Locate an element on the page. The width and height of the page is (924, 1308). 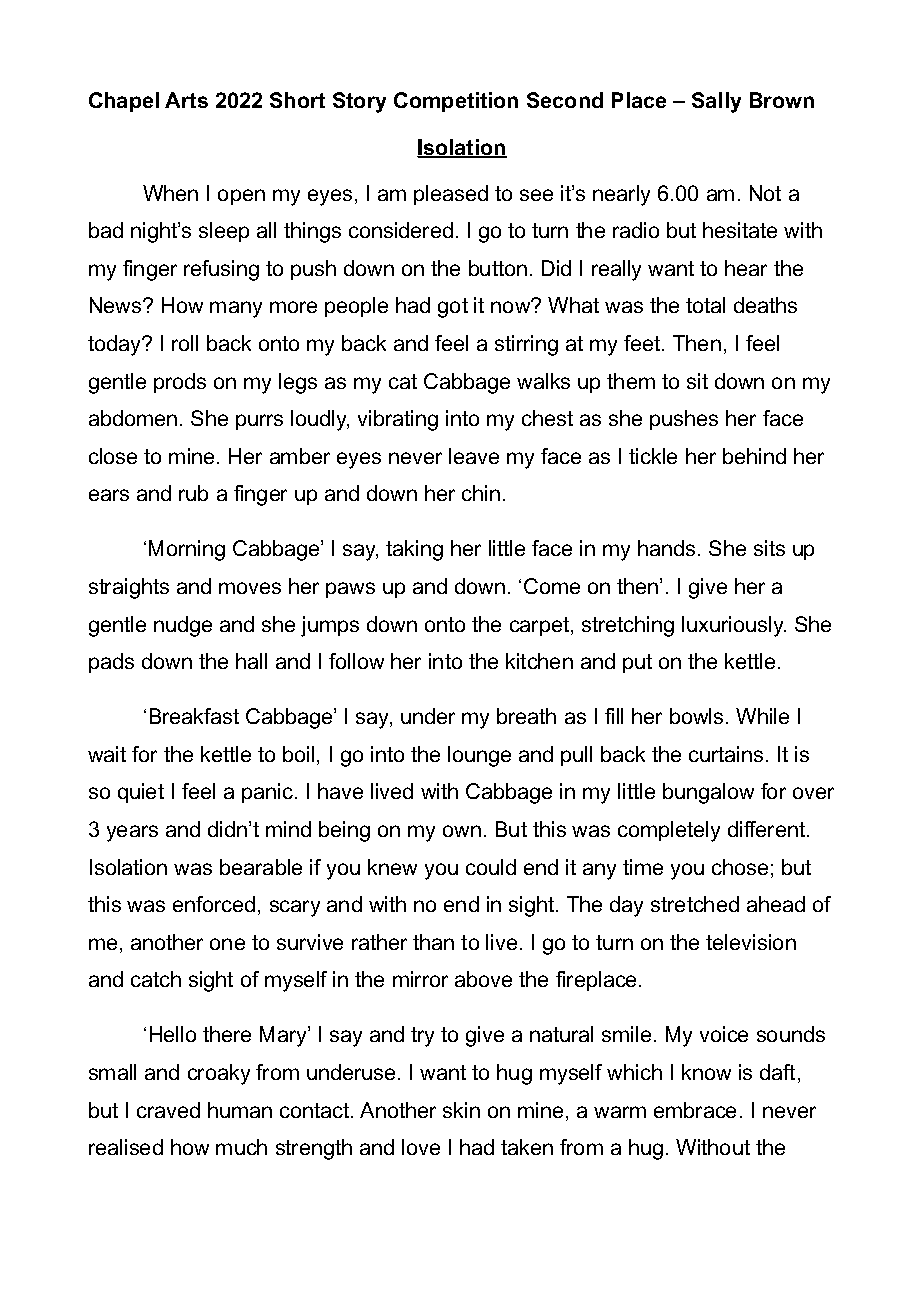
rub is located at coordinates (193, 493).
